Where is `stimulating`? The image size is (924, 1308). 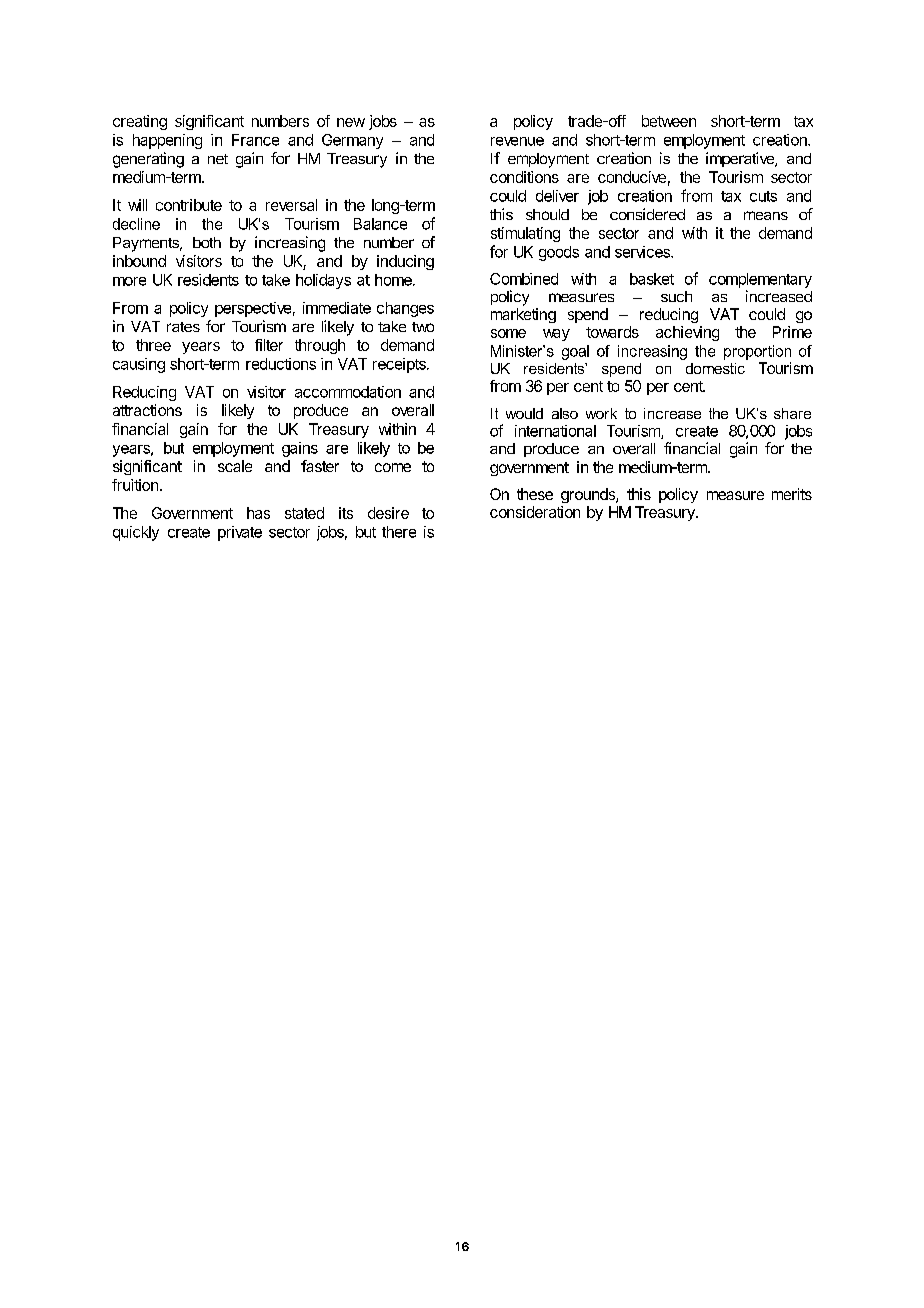 stimulating is located at coordinates (525, 234).
